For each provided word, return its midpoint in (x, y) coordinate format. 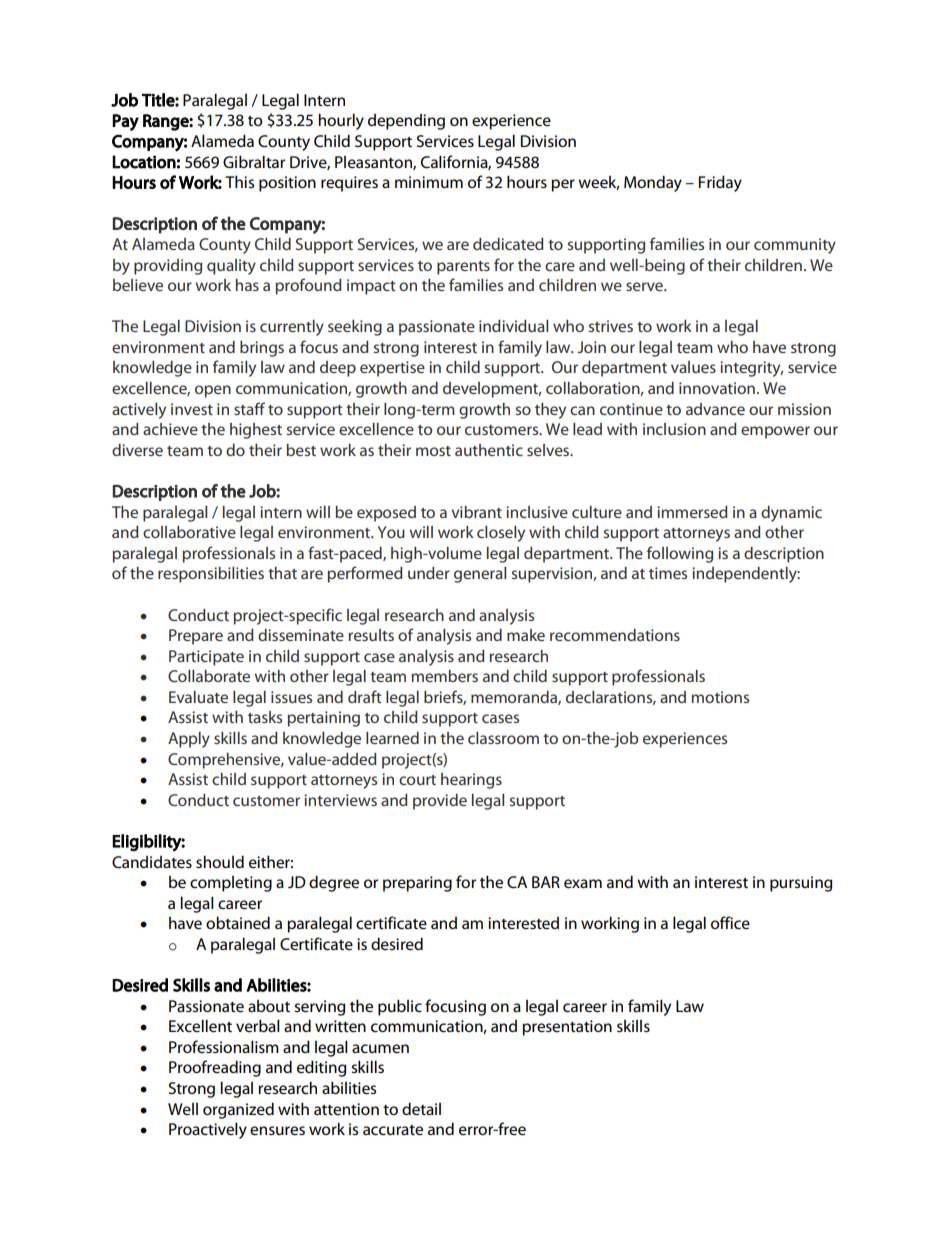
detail (421, 1109)
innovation (717, 388)
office (730, 922)
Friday (720, 183)
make (526, 635)
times (668, 573)
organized (238, 1110)
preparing (417, 884)
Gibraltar (254, 161)
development (492, 390)
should (220, 861)
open (213, 391)
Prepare (196, 637)
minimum (429, 182)
